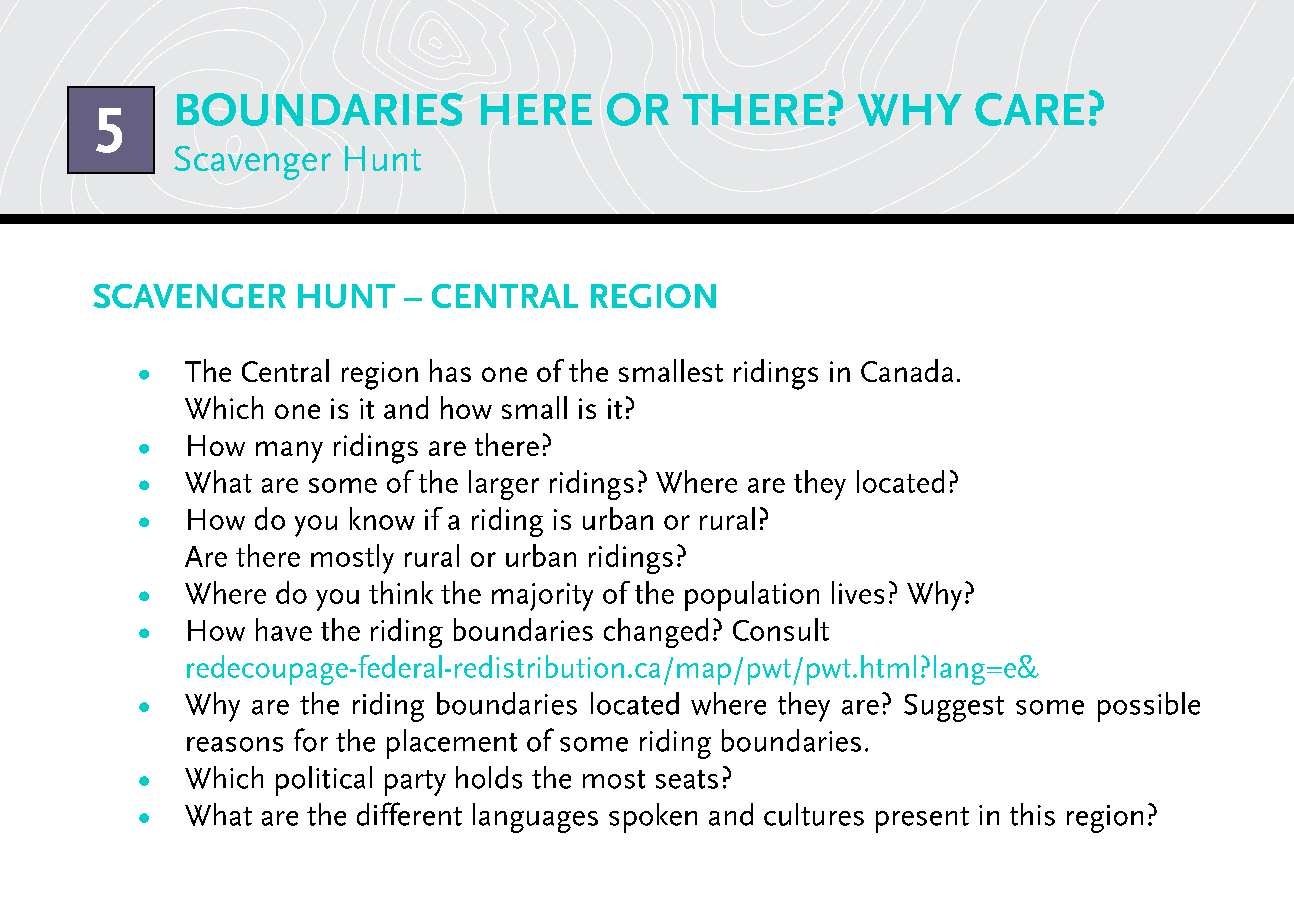  Describe the element at coordinates (752, 596) in the screenshot. I see `population` at that location.
